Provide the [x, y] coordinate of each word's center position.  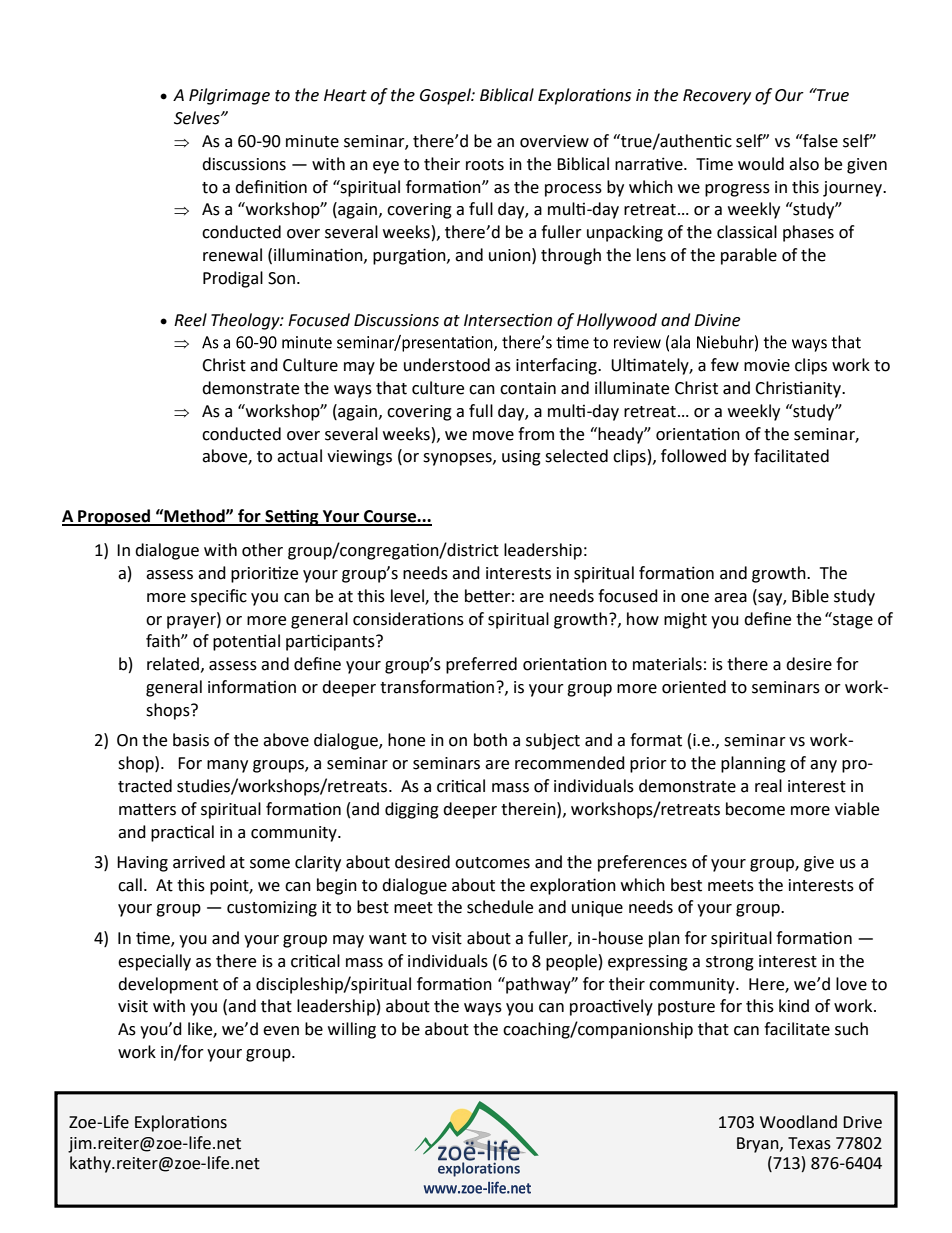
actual [299, 456]
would [761, 164]
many [227, 766]
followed [693, 456]
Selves [198, 118]
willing [352, 1030]
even [281, 1031]
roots [485, 165]
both [490, 740]
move [493, 436]
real [768, 786]
